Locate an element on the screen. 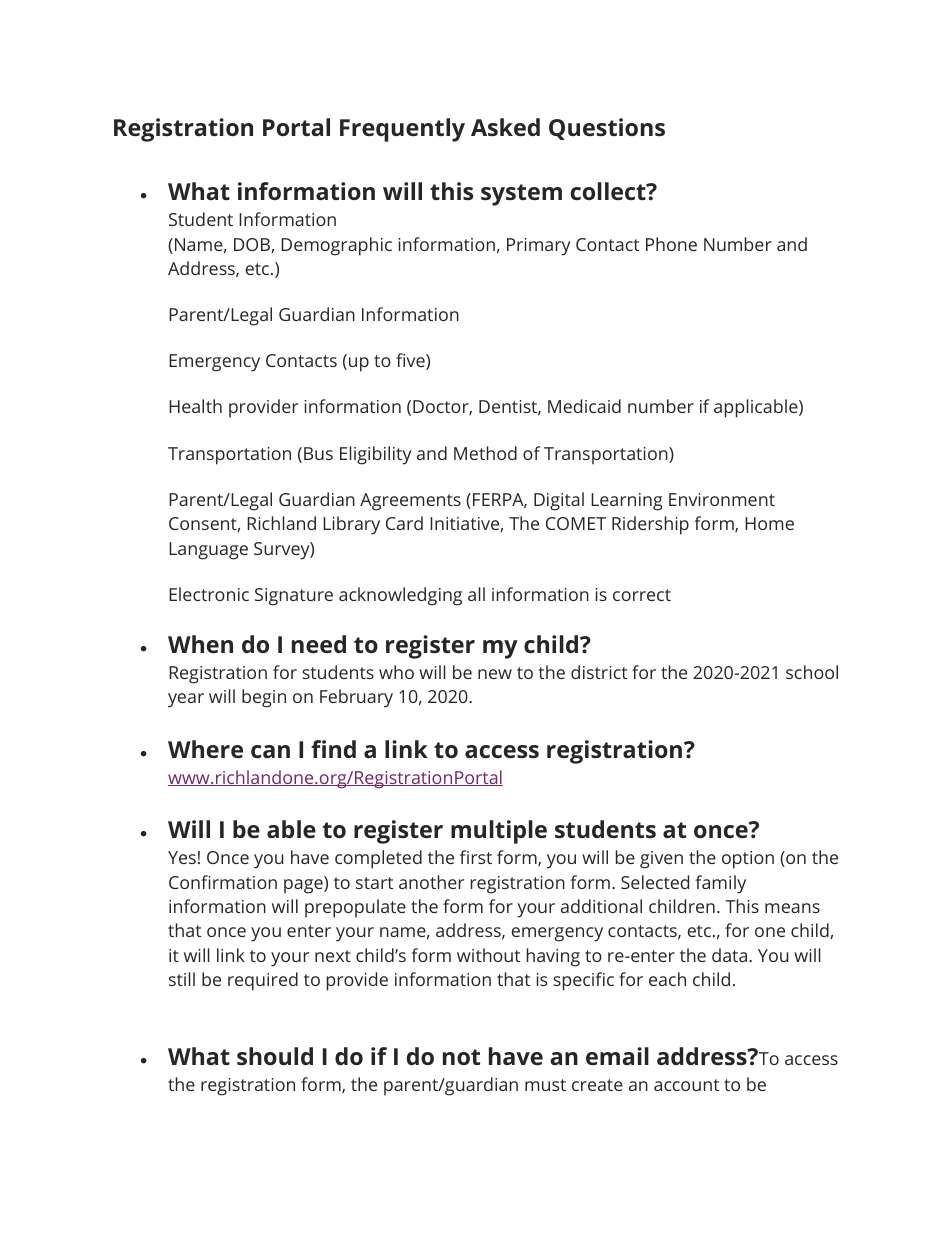 Image resolution: width=952 pixels, height=1233 pixels. should is located at coordinates (275, 1056).
